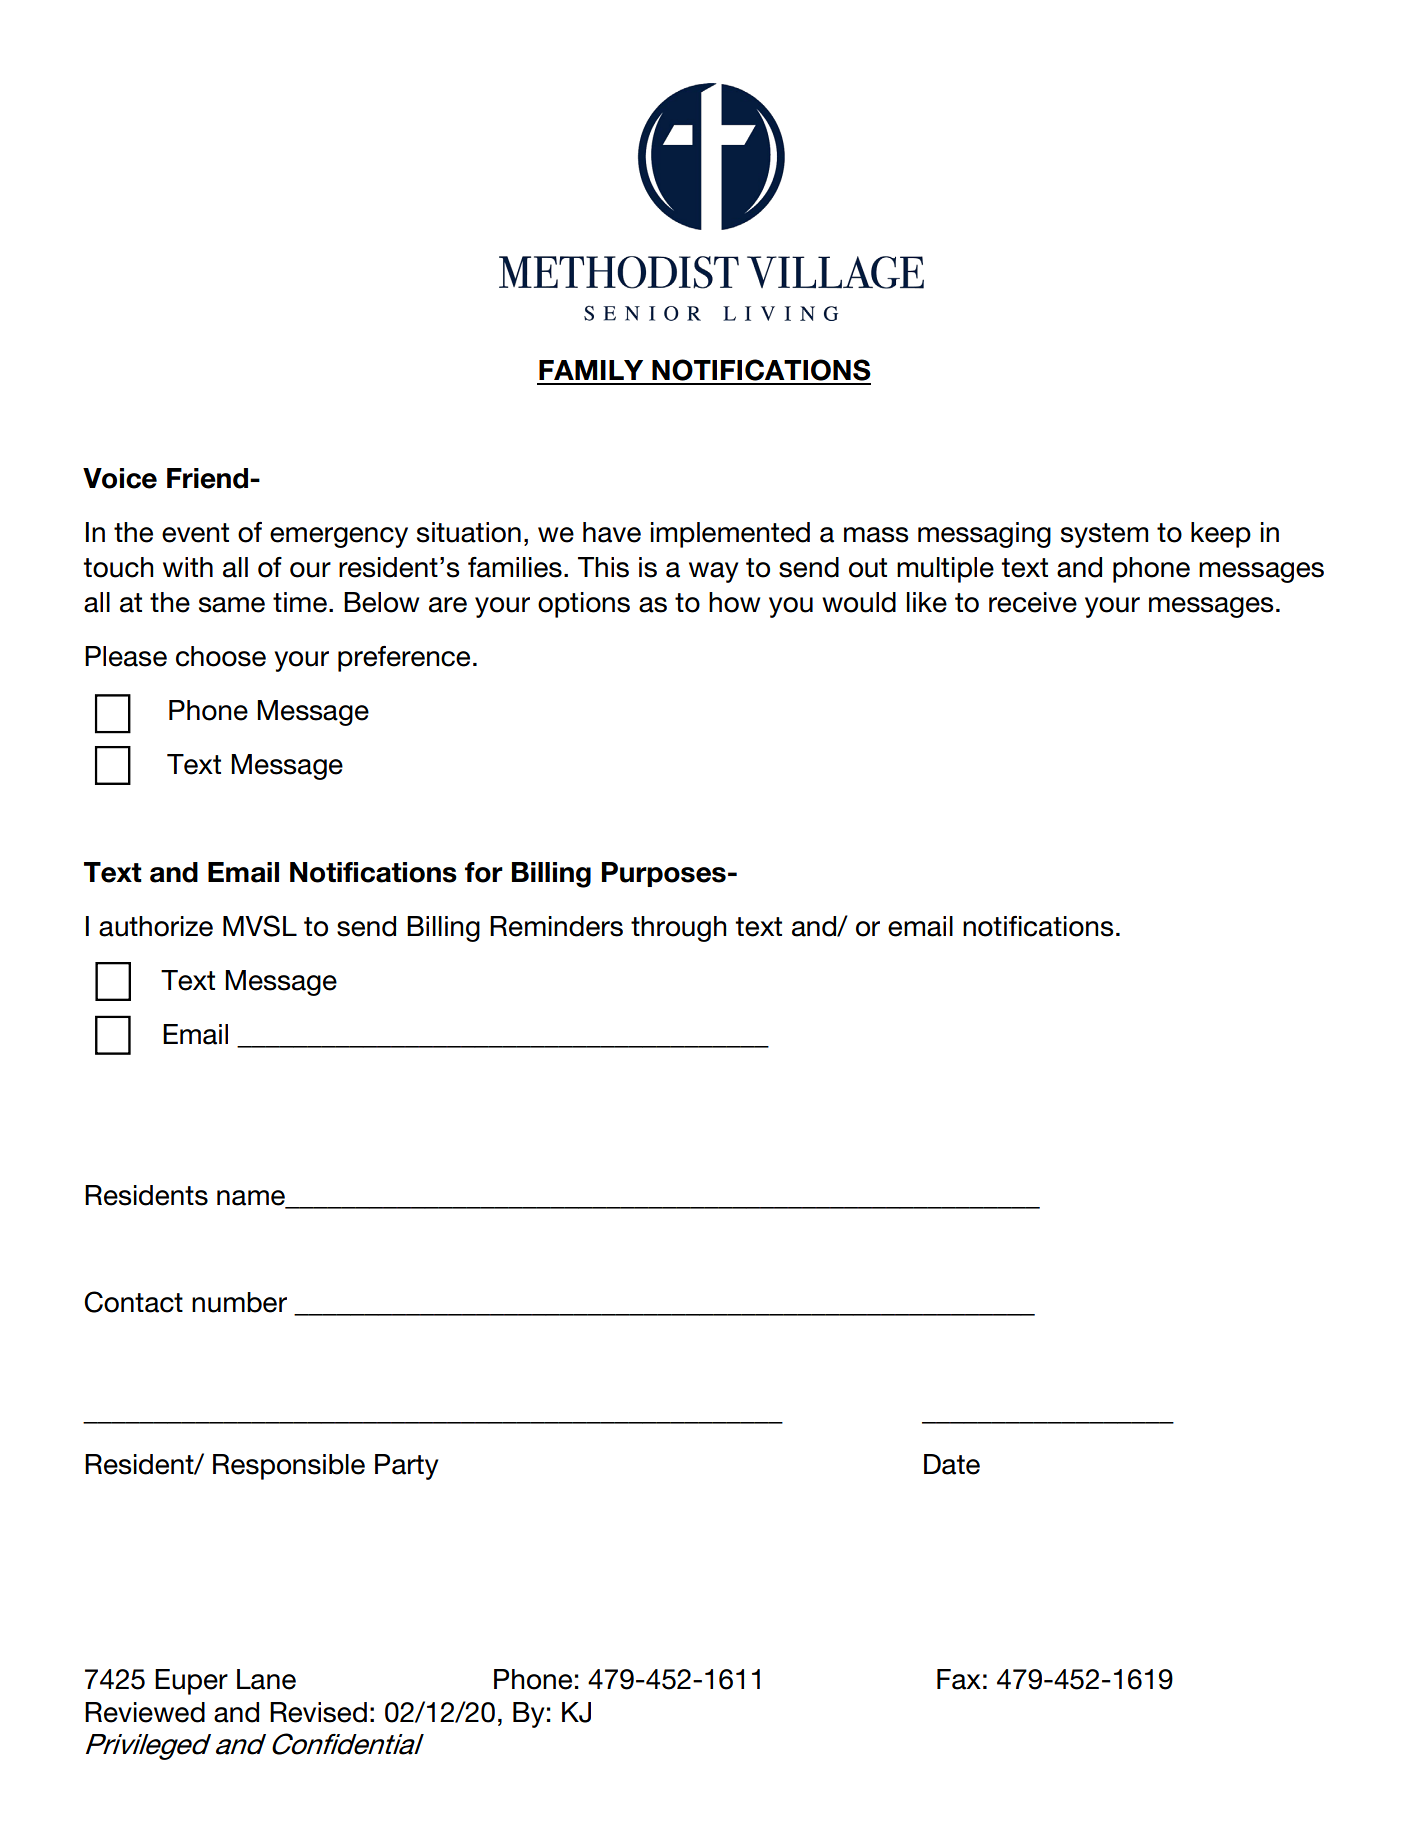  I want to click on Fax, so click(959, 1679).
